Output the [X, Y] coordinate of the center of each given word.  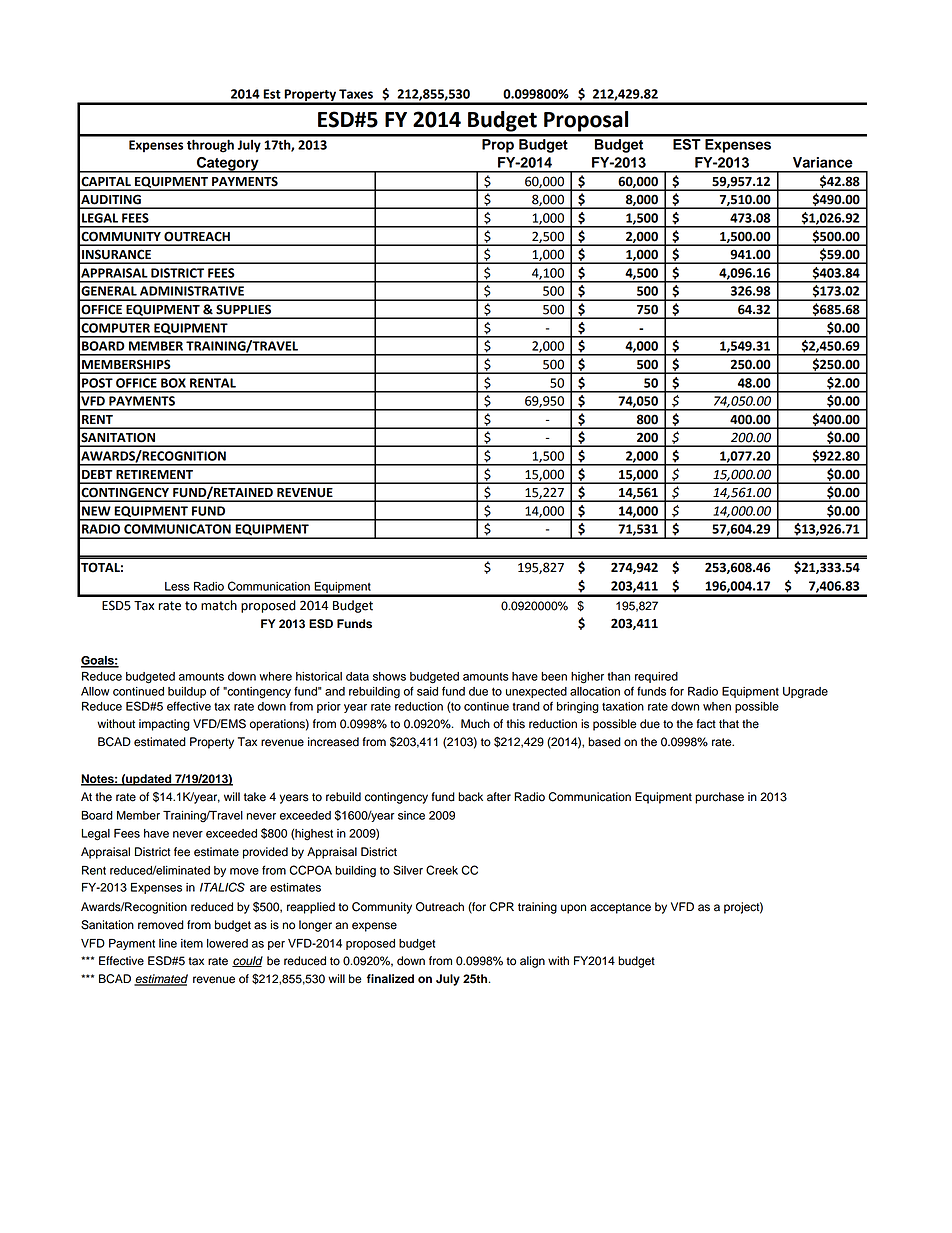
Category [228, 165]
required [656, 677]
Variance [823, 162]
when [717, 706]
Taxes [356, 94]
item [192, 943]
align [532, 962]
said [427, 691]
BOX [173, 383]
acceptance [620, 908]
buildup [187, 692]
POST [97, 383]
